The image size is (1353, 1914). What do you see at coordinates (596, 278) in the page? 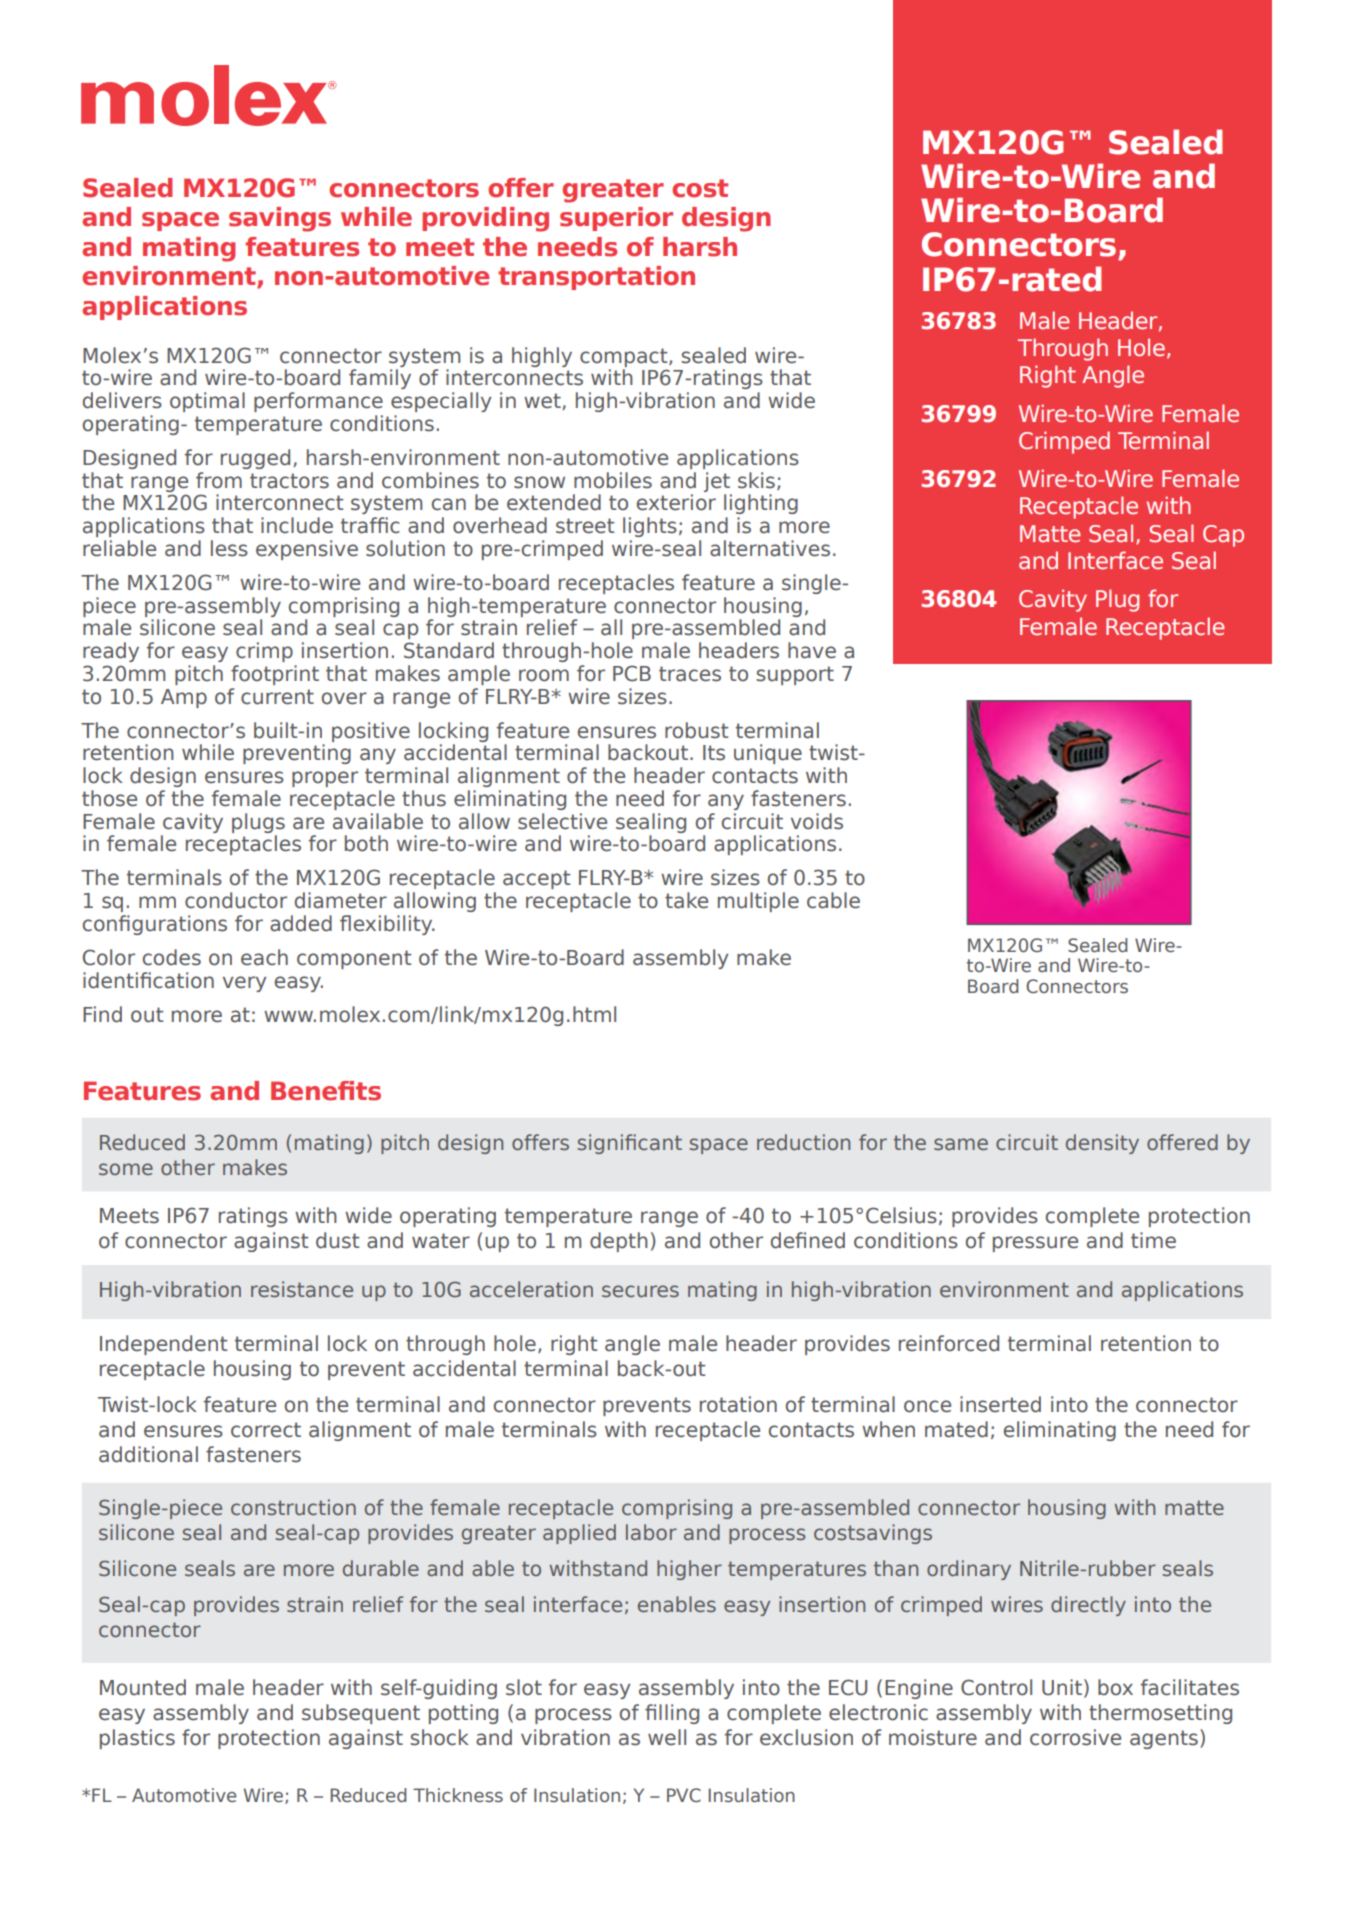
I see `transportation` at bounding box center [596, 278].
